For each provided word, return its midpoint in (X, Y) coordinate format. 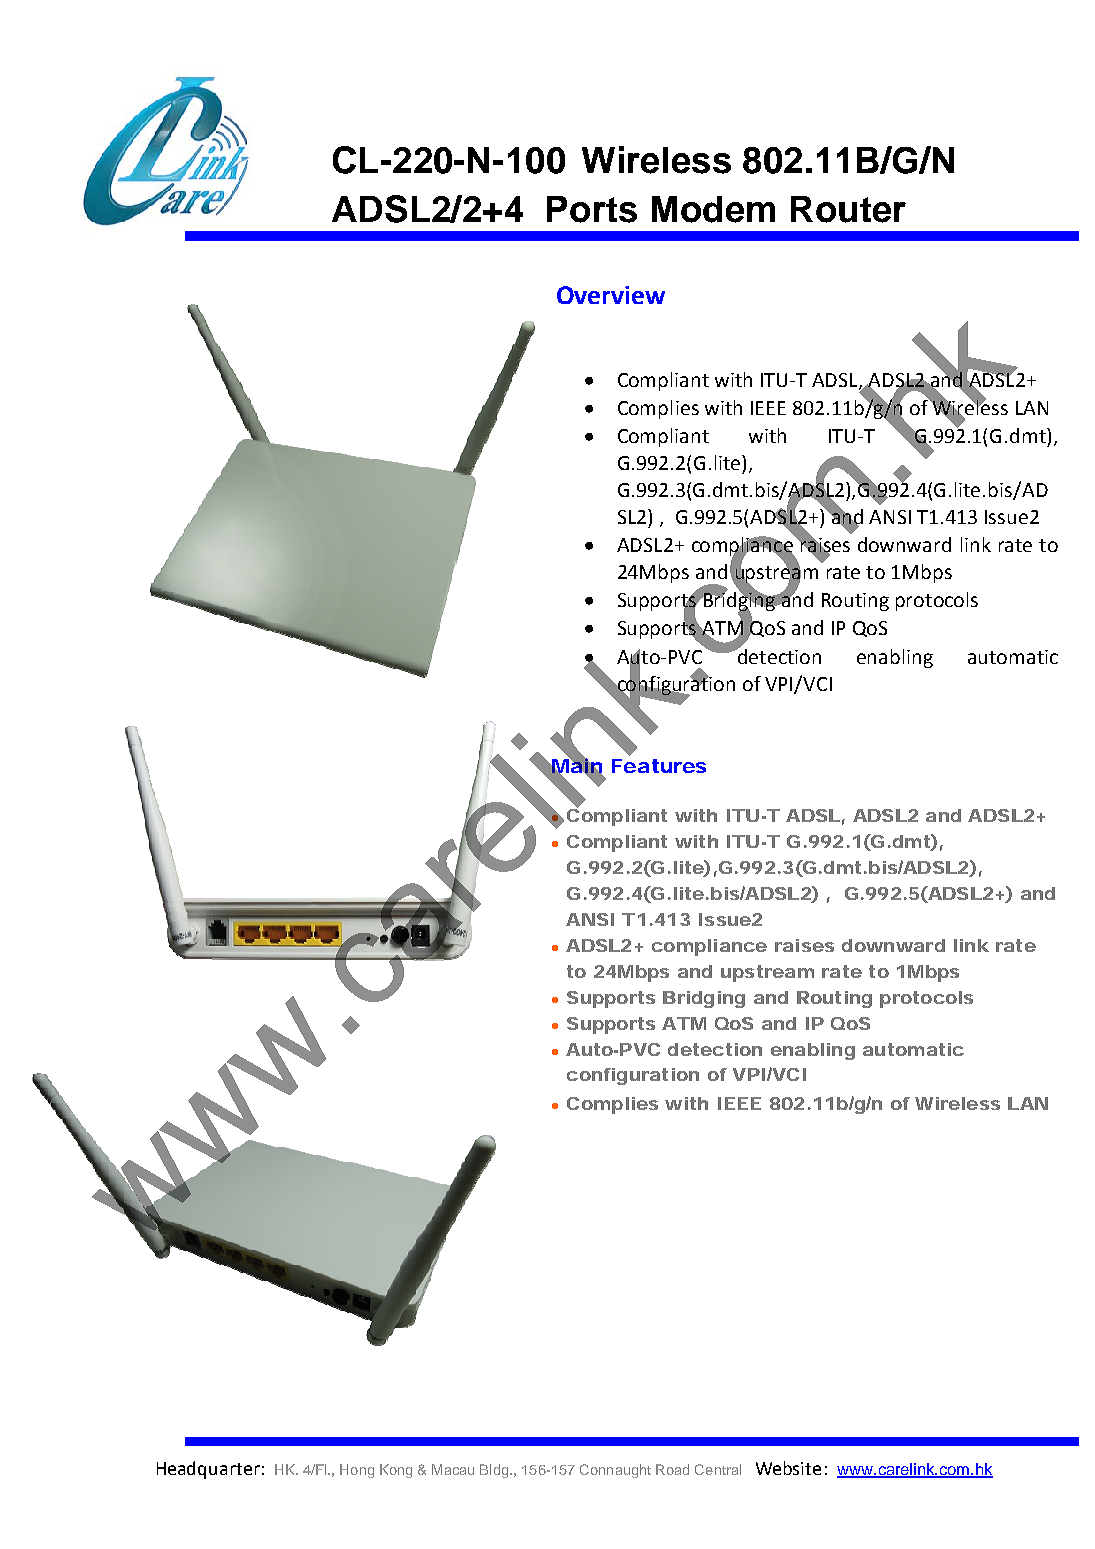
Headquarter (208, 1470)
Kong (396, 1471)
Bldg (495, 1471)
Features (659, 766)
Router (848, 209)
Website (788, 1468)
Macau (453, 1469)
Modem (713, 209)
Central (718, 1469)
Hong (357, 1471)
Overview (611, 295)
